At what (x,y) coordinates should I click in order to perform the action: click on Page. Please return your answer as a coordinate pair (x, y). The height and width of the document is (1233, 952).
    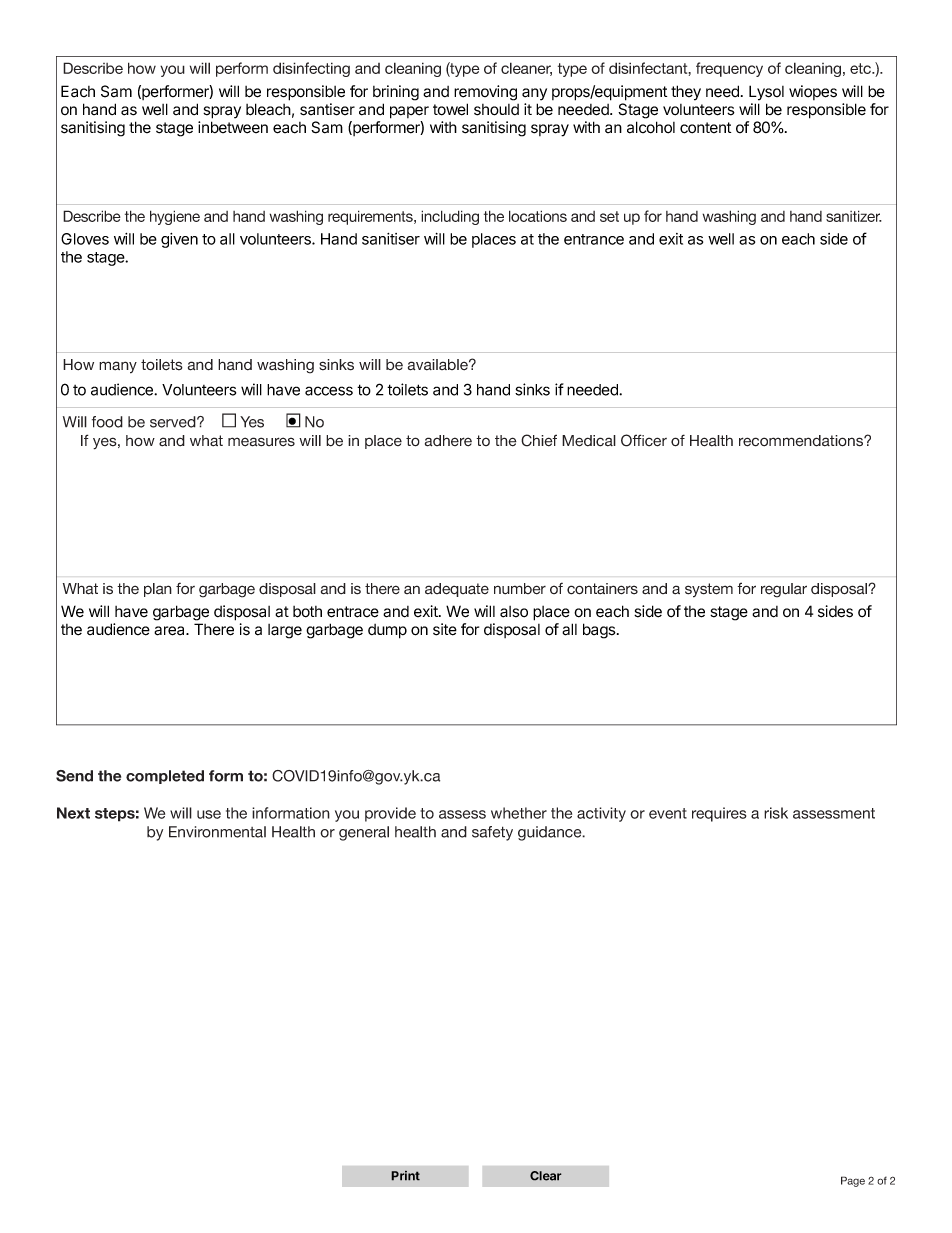
    Looking at the image, I should click on (853, 1181).
